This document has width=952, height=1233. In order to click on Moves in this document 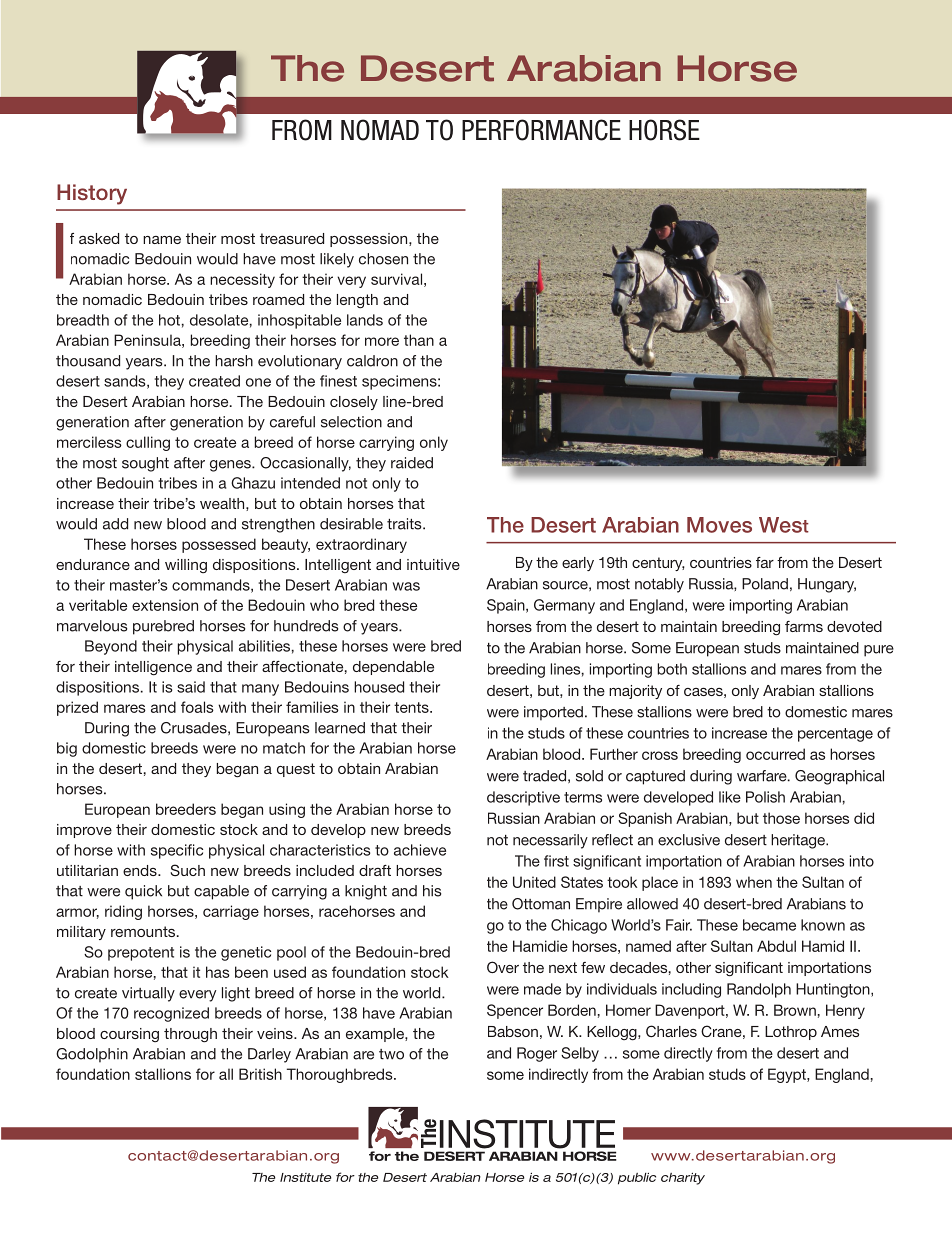, I will do `click(719, 525)`.
